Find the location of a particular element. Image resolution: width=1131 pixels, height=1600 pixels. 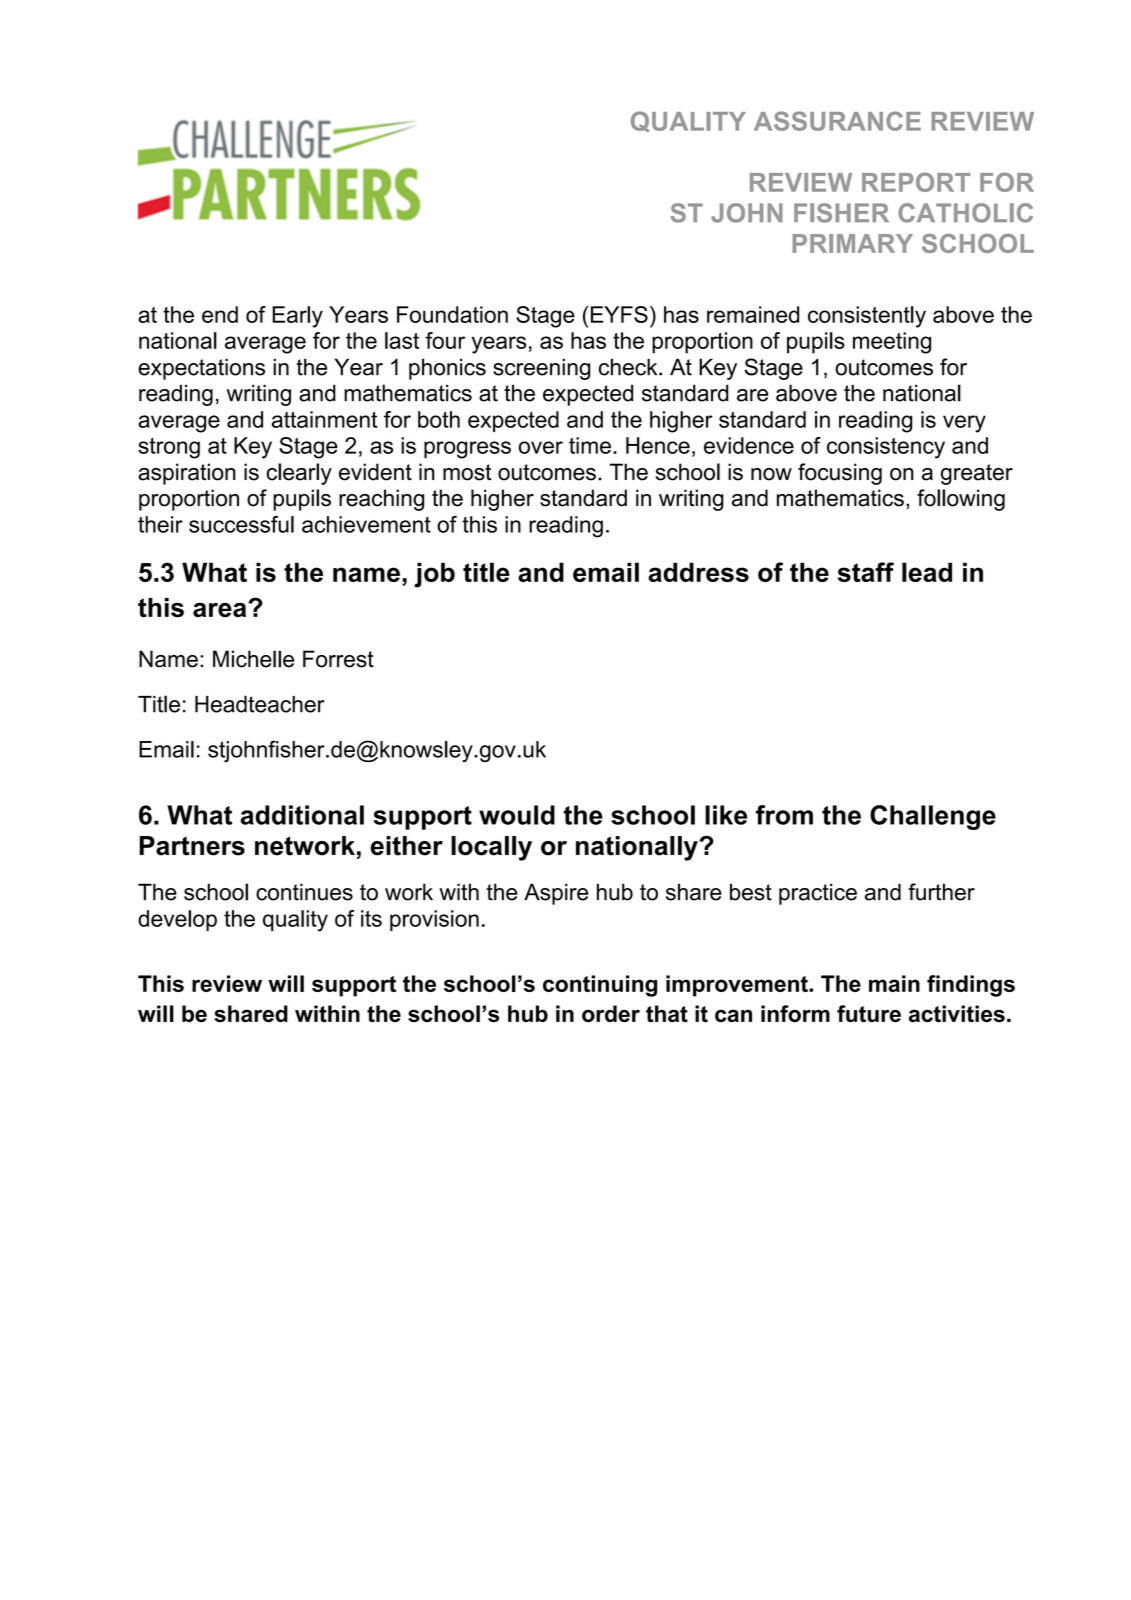

ASSURANCE is located at coordinates (837, 121).
